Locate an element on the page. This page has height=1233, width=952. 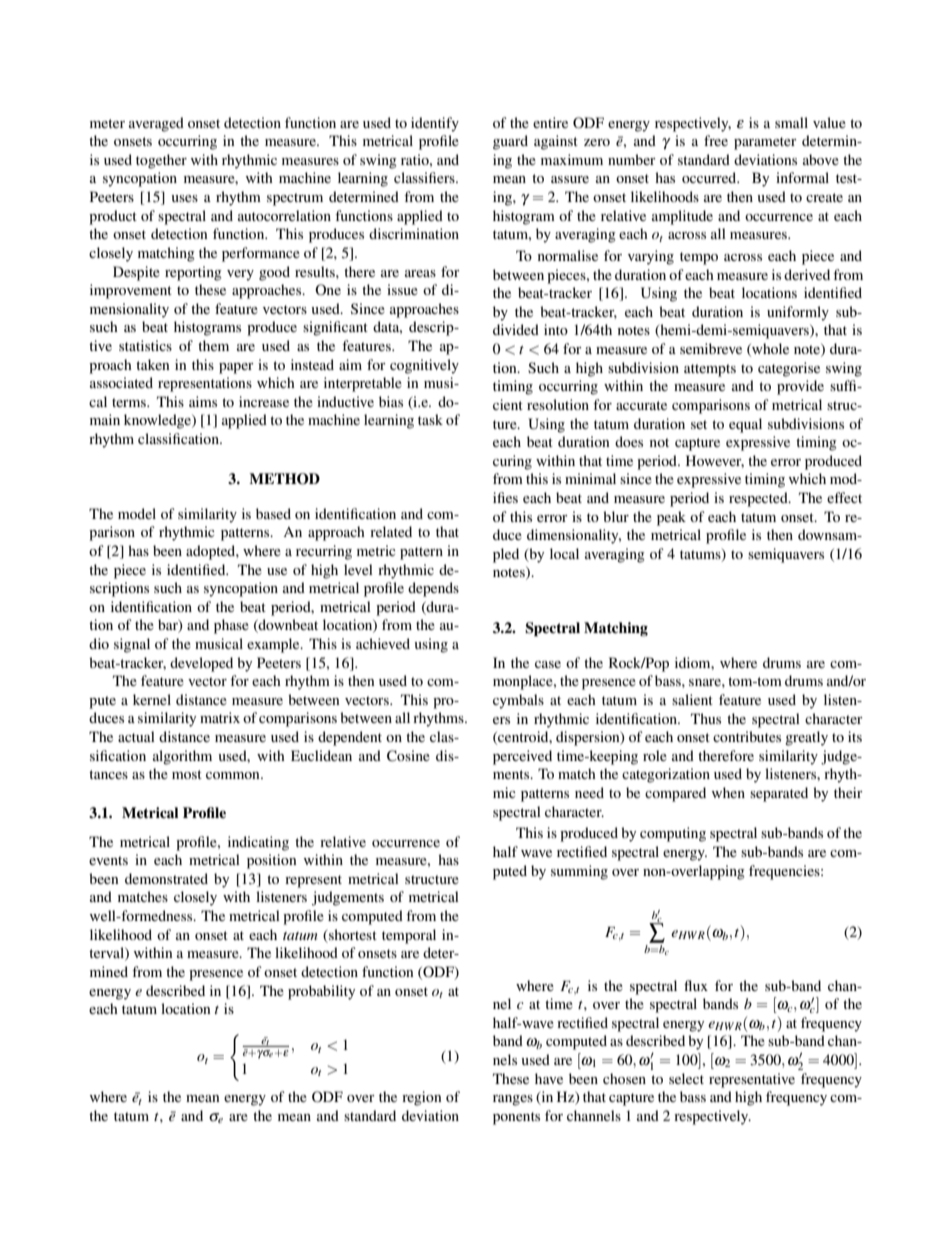
phase is located at coordinates (231, 626).
